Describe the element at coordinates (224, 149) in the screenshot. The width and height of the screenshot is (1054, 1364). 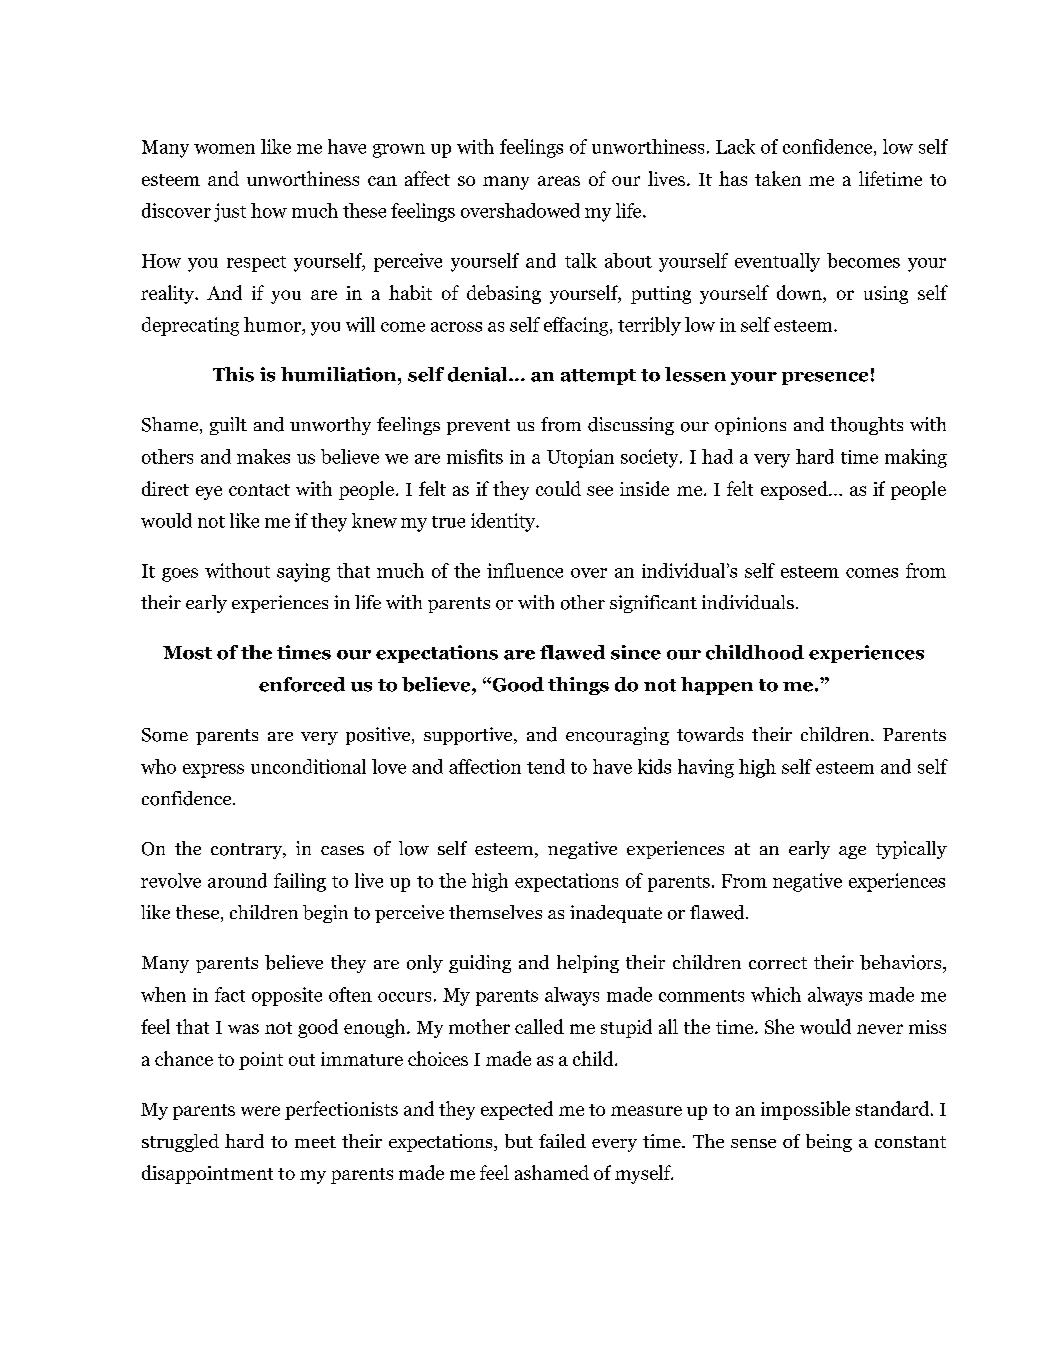
I see `women` at that location.
